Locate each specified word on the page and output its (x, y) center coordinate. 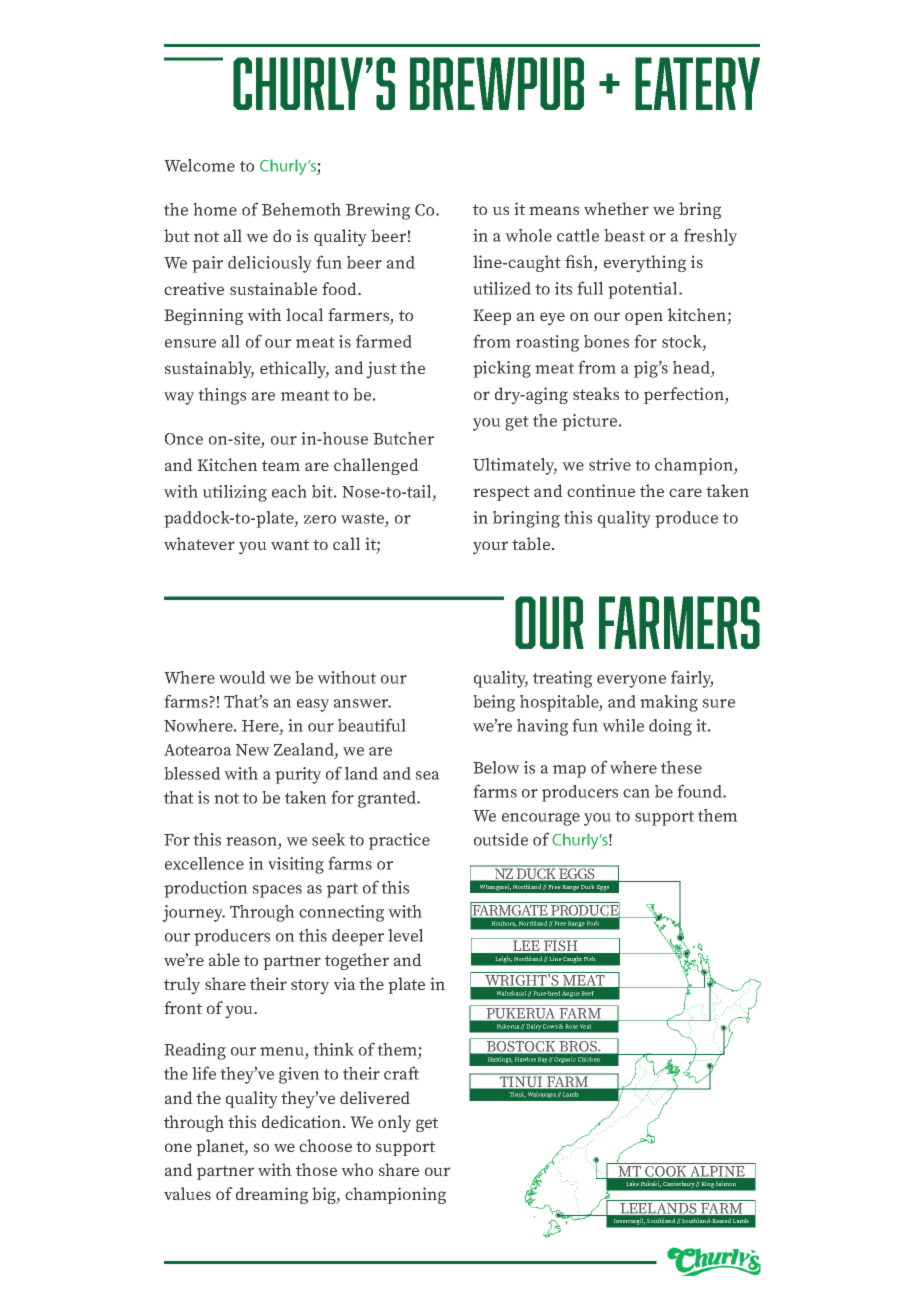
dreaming (272, 1195)
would (242, 677)
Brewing (378, 211)
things (222, 396)
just (381, 370)
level (405, 935)
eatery (697, 83)
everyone (631, 681)
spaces (277, 891)
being (494, 703)
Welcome (199, 165)
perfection (685, 395)
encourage (541, 819)
